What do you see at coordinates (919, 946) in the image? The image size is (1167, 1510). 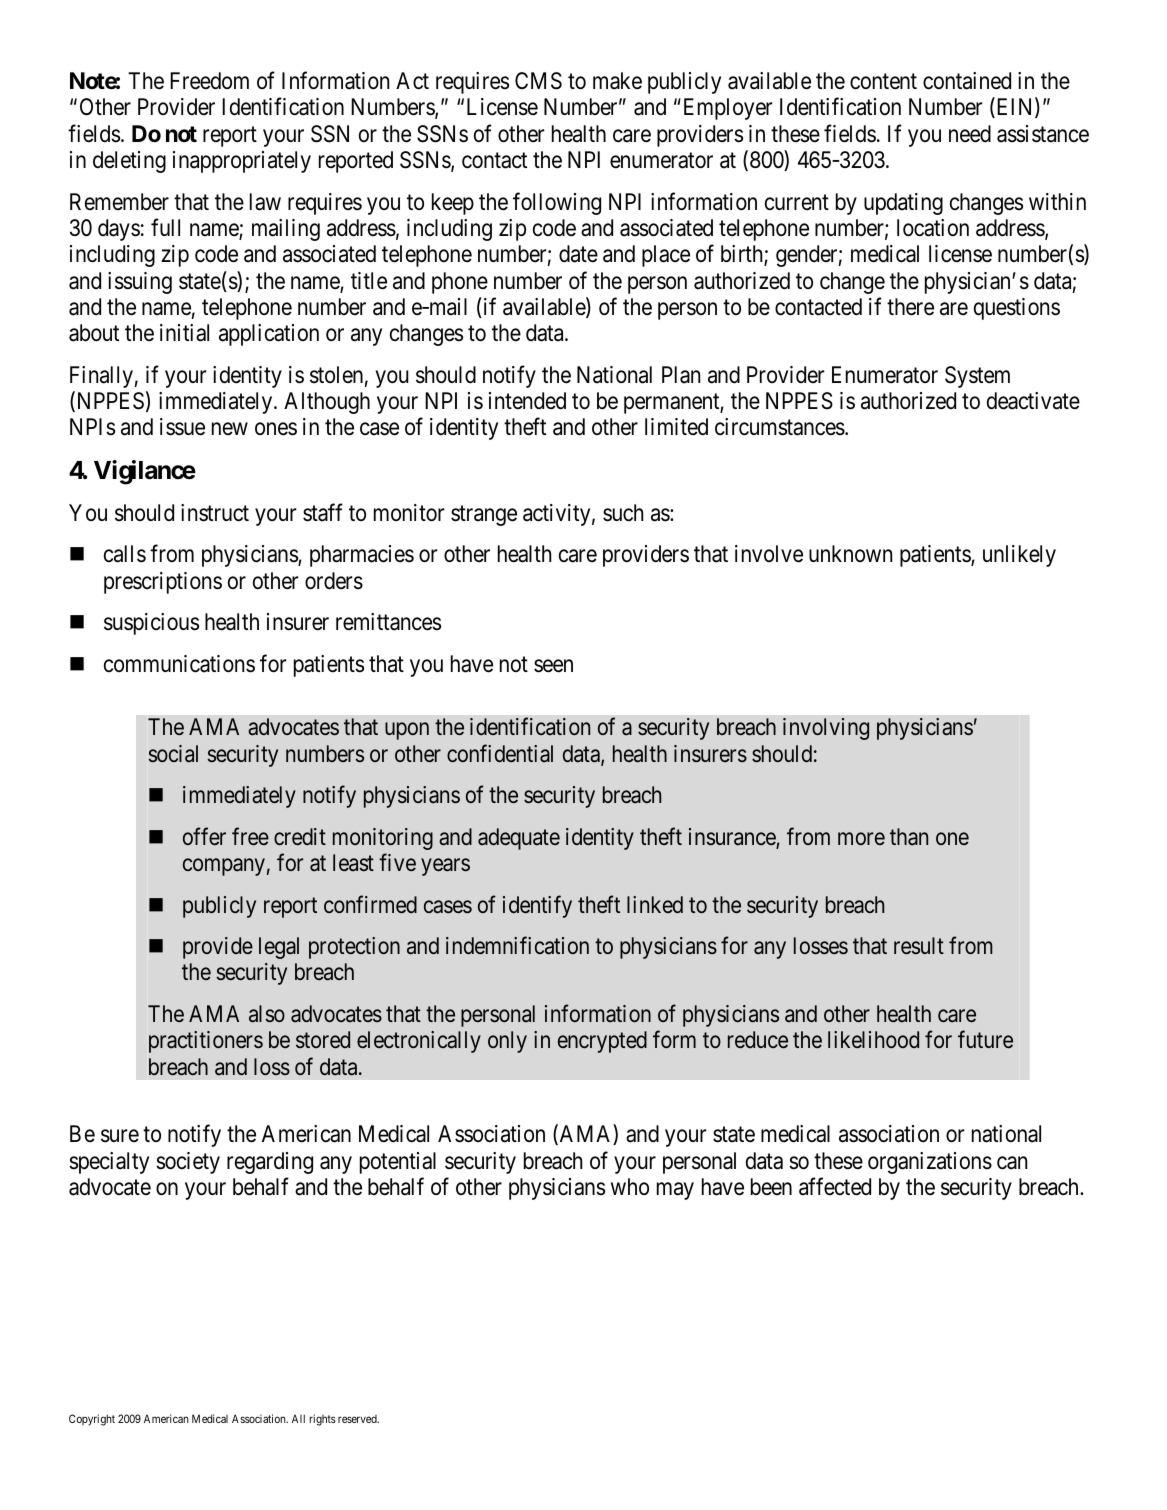 I see `result` at bounding box center [919, 946].
